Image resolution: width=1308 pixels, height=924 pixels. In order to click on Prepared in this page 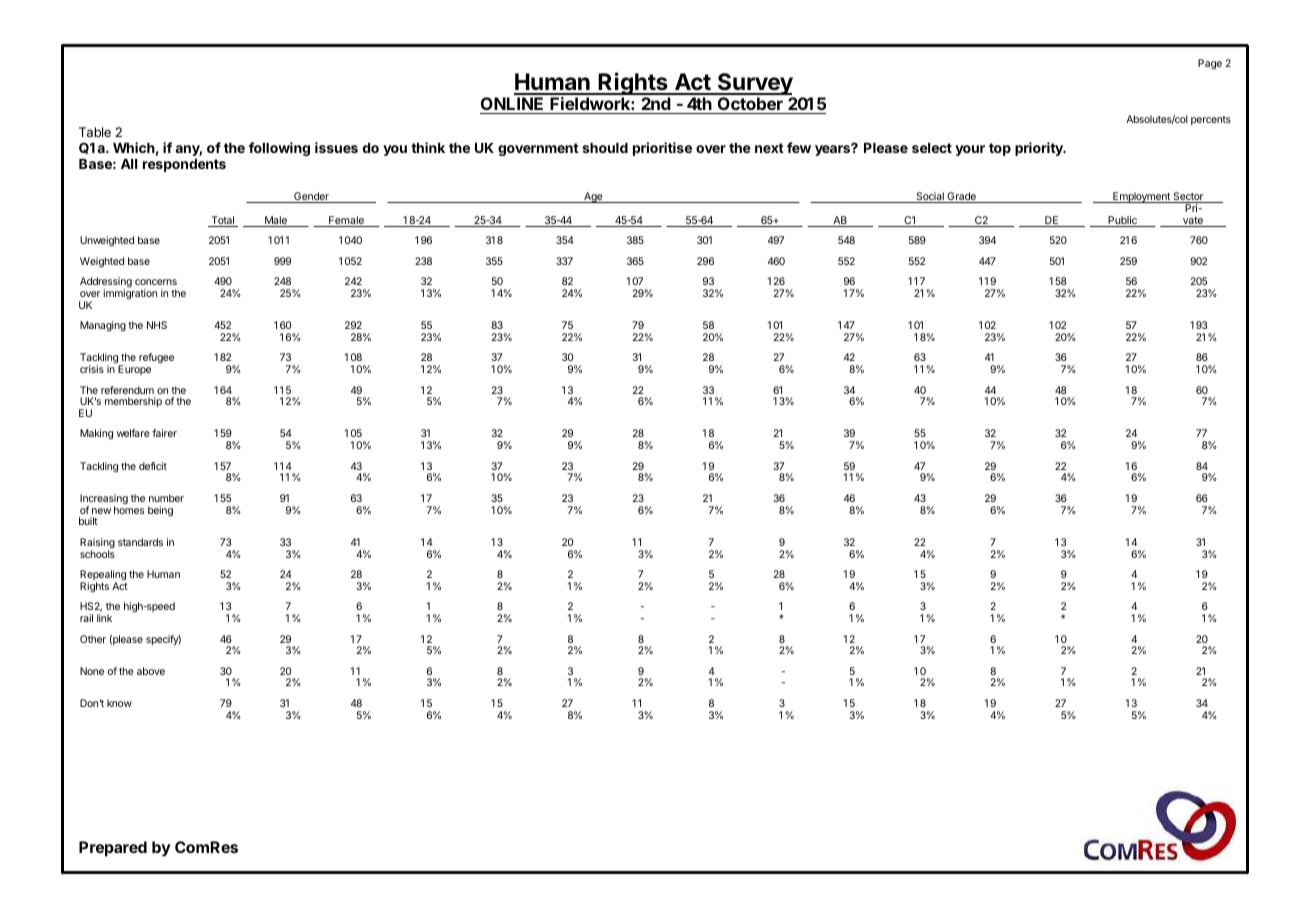, I will do `click(113, 849)`.
